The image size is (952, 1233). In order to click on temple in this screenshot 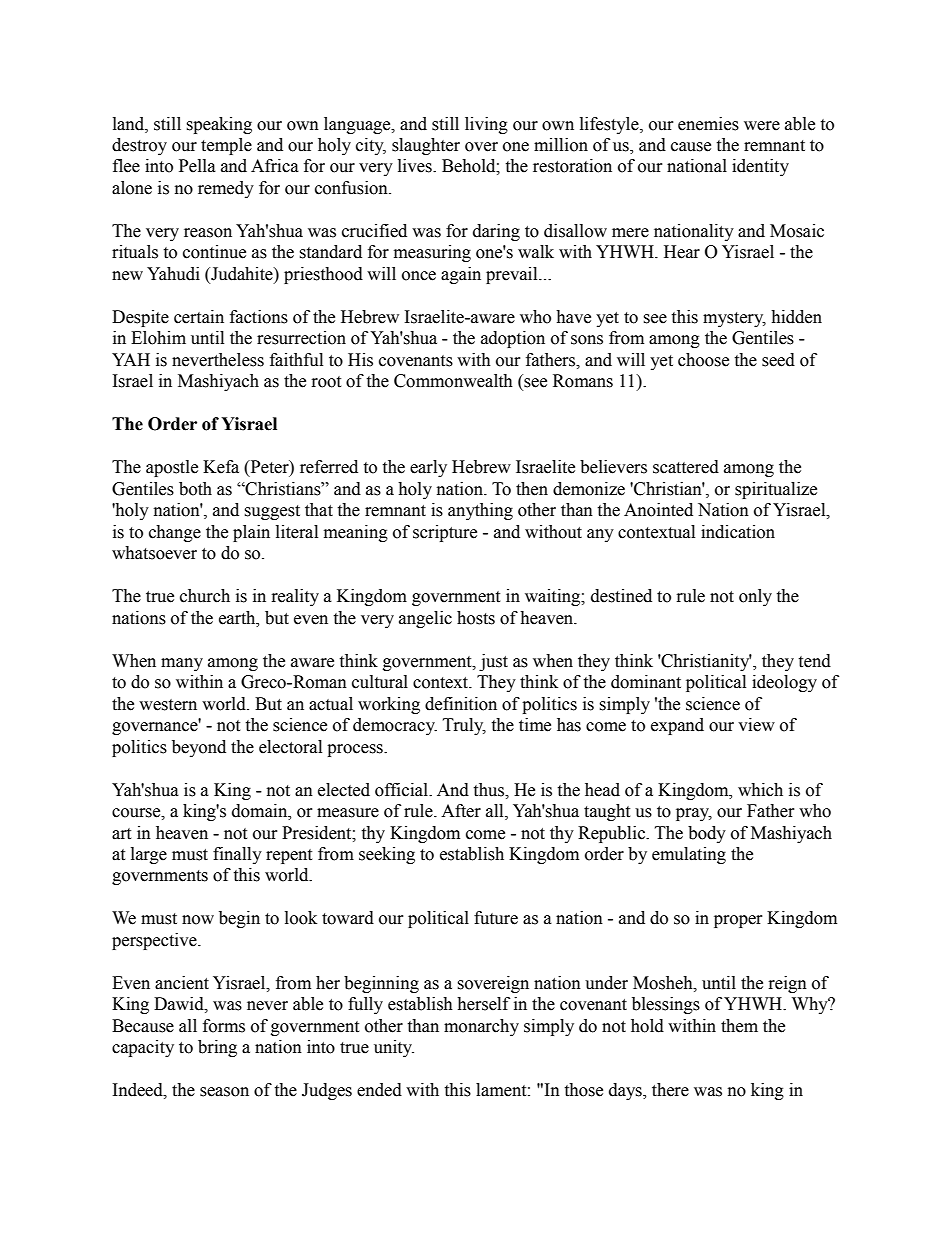, I will do `click(226, 146)`.
